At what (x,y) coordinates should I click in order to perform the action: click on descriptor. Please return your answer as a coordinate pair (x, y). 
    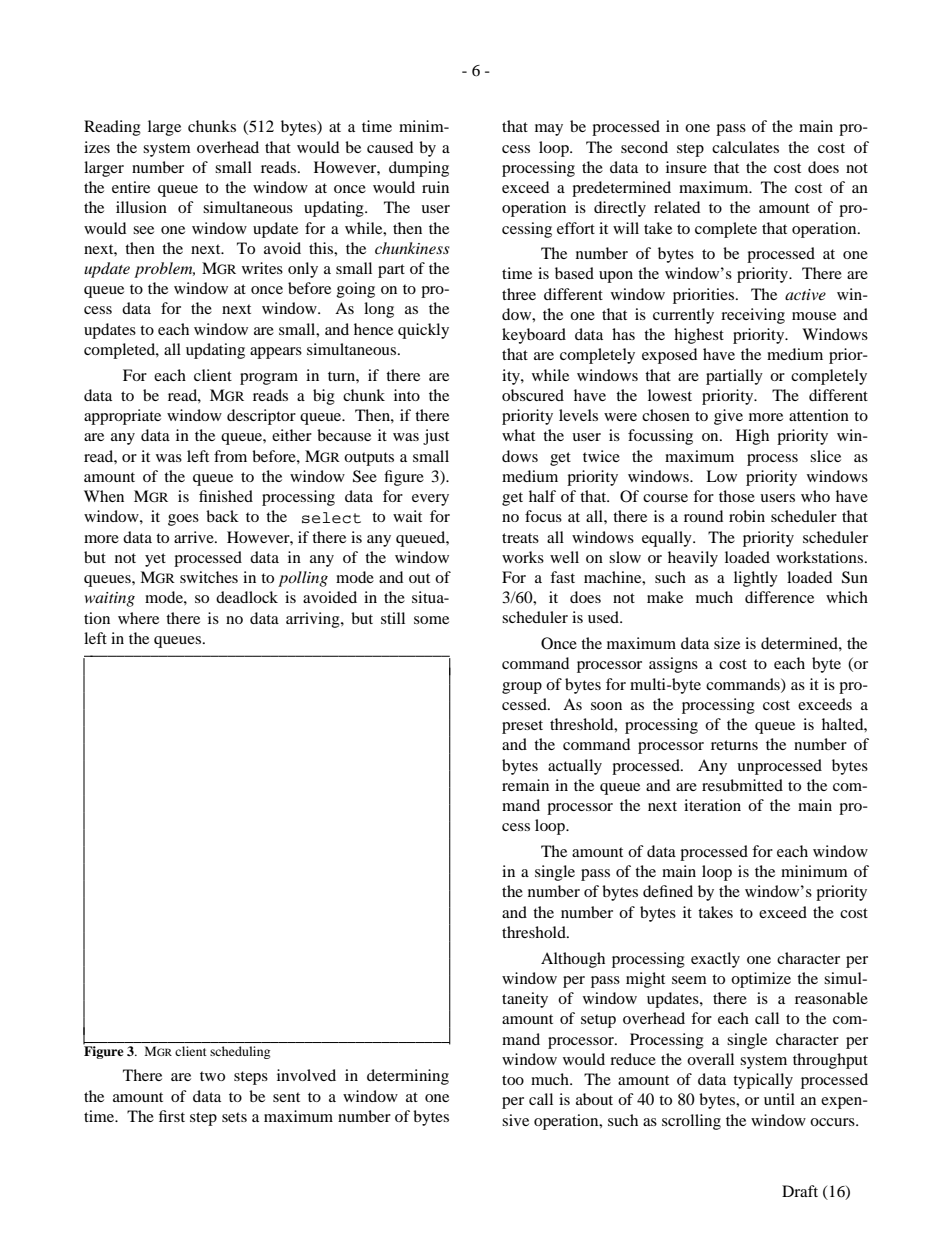
    Looking at the image, I should click on (261, 417).
